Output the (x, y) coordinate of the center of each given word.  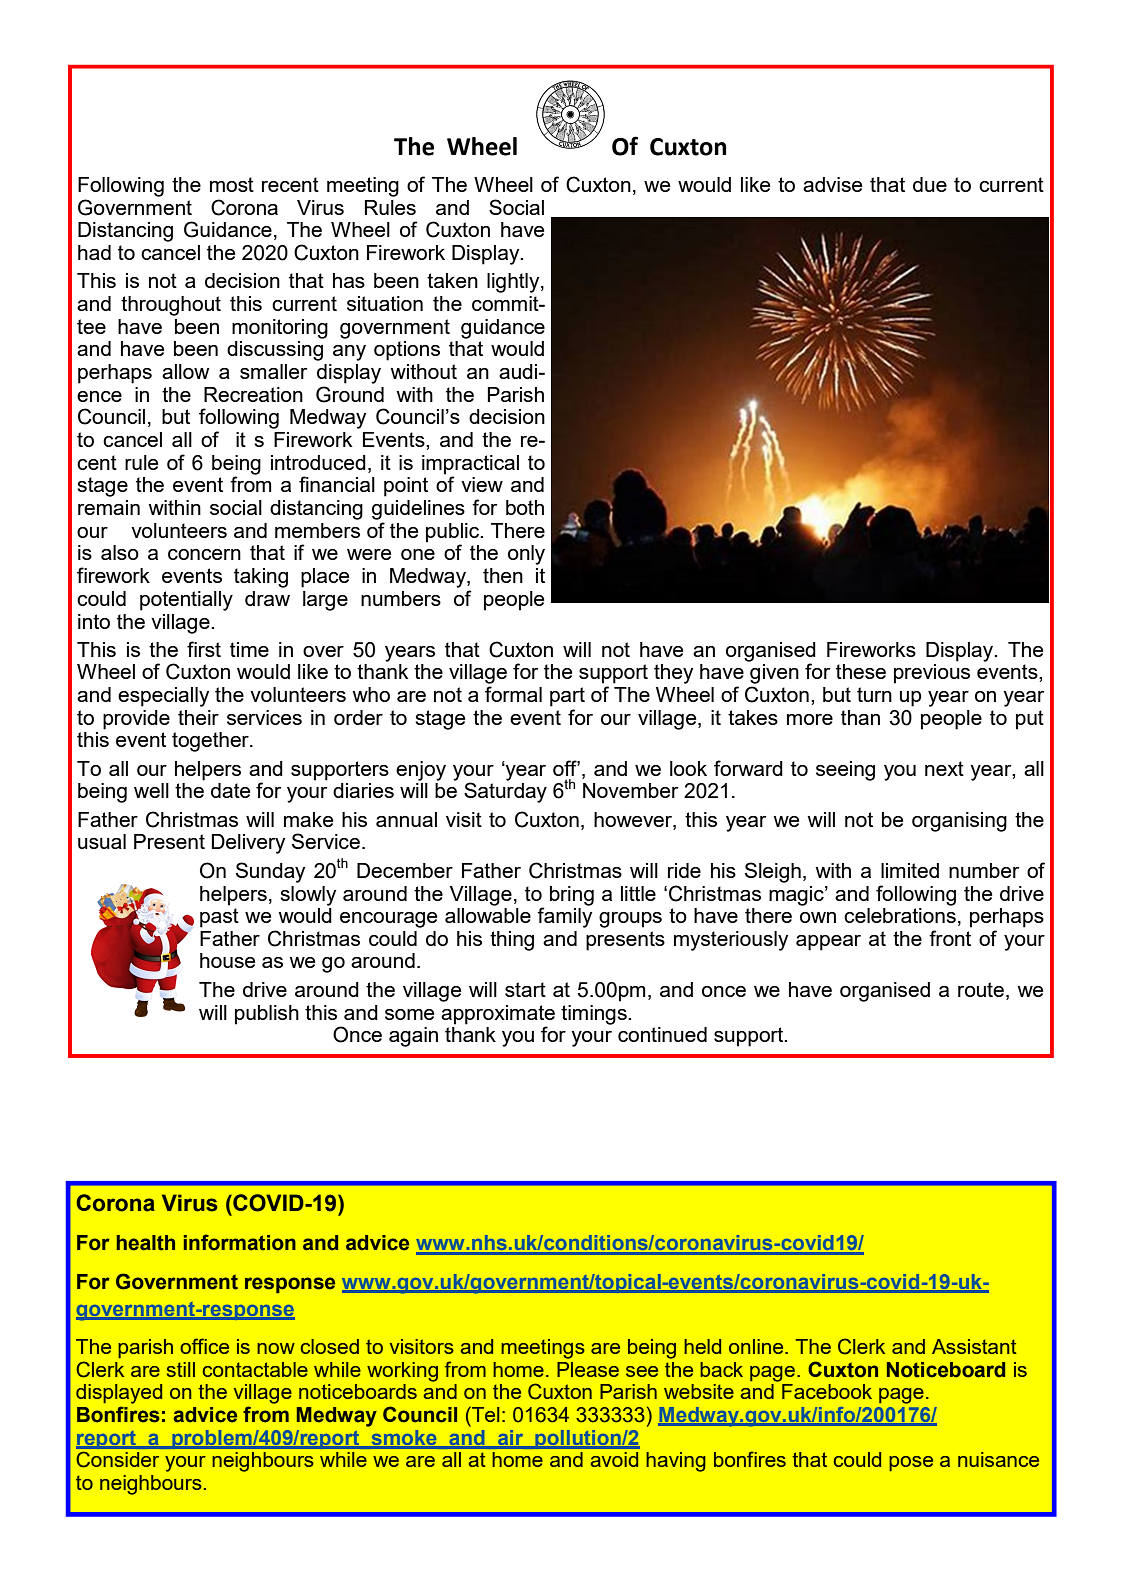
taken (452, 280)
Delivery (248, 844)
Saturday (505, 792)
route (981, 989)
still (181, 1369)
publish (267, 1015)
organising (959, 822)
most (232, 184)
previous (932, 674)
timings (595, 1015)
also (120, 552)
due (930, 184)
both (525, 507)
